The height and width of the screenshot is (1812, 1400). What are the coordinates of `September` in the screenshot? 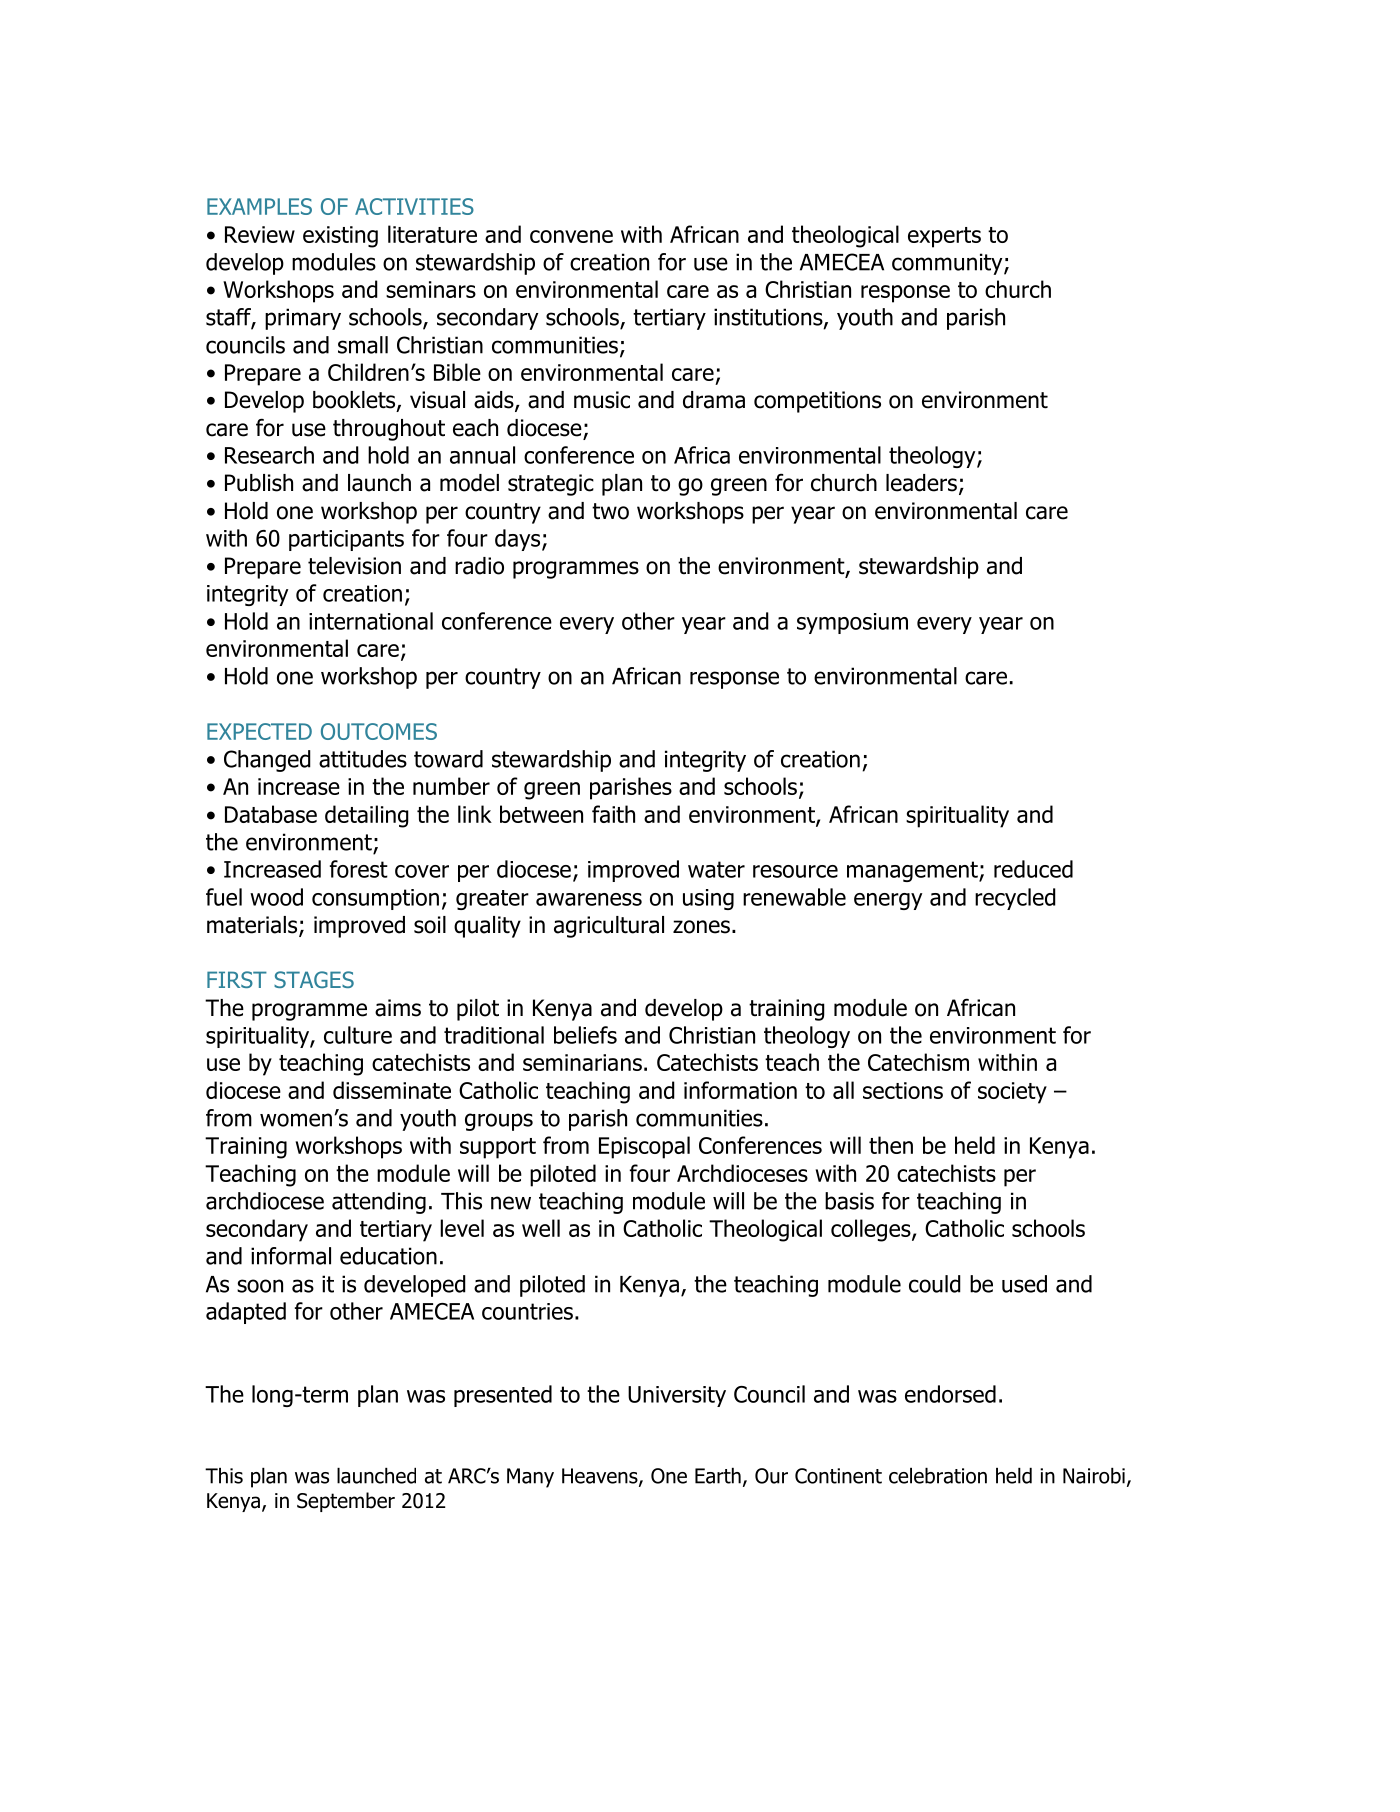 It's located at (346, 1502).
